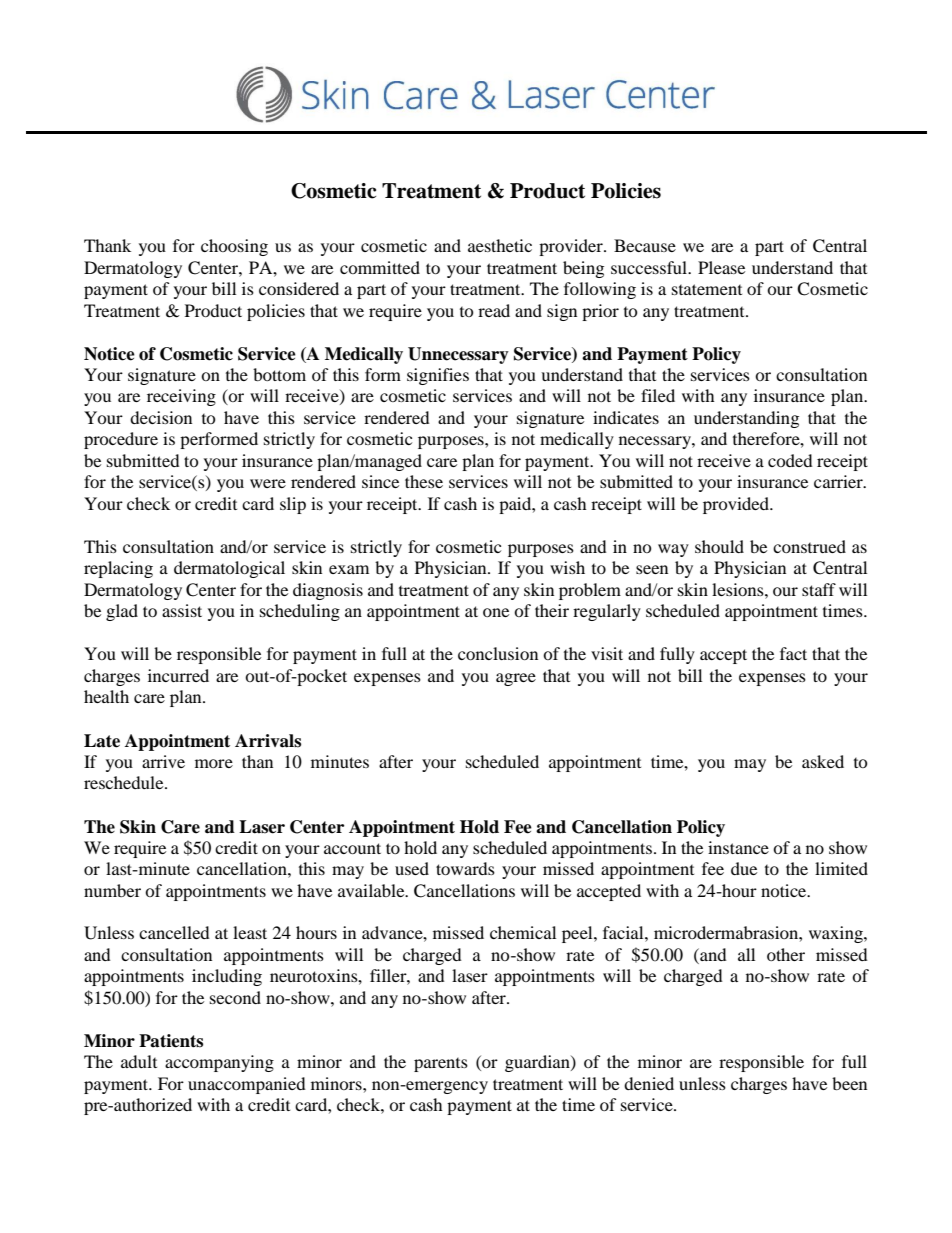 This image has width=952, height=1233. Describe the element at coordinates (219, 1063) in the image. I see `accompanying` at that location.
